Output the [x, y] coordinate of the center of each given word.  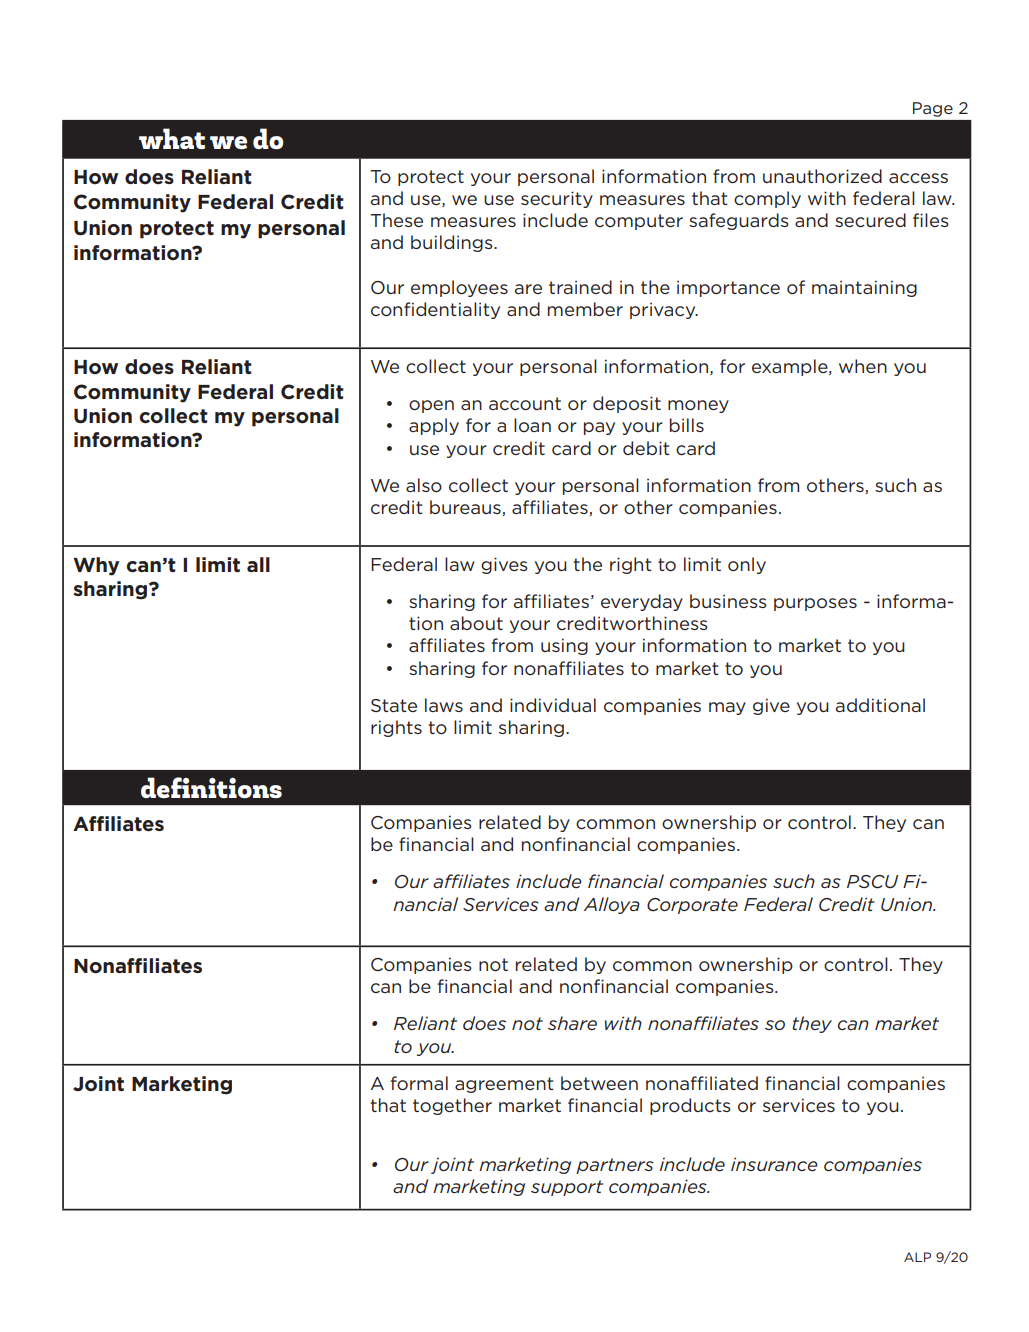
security [557, 199]
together [452, 1106]
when [863, 366]
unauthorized [822, 176]
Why [96, 566]
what [172, 138]
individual [553, 705]
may [727, 708]
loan [532, 425]
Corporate [692, 906]
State [394, 705]
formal [419, 1083]
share [572, 1023]
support [567, 1188]
